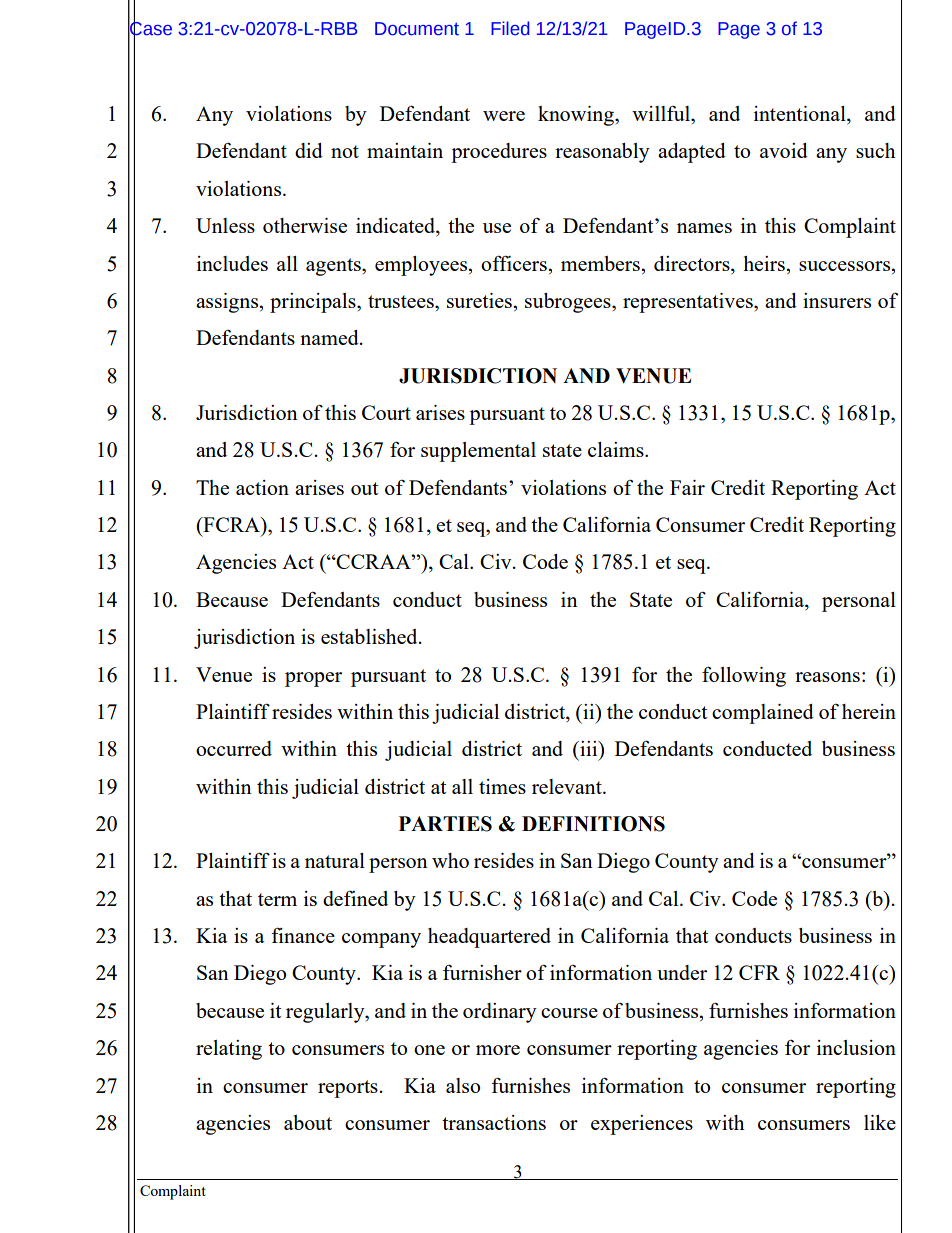 The image size is (952, 1233). I want to click on more, so click(498, 1050).
